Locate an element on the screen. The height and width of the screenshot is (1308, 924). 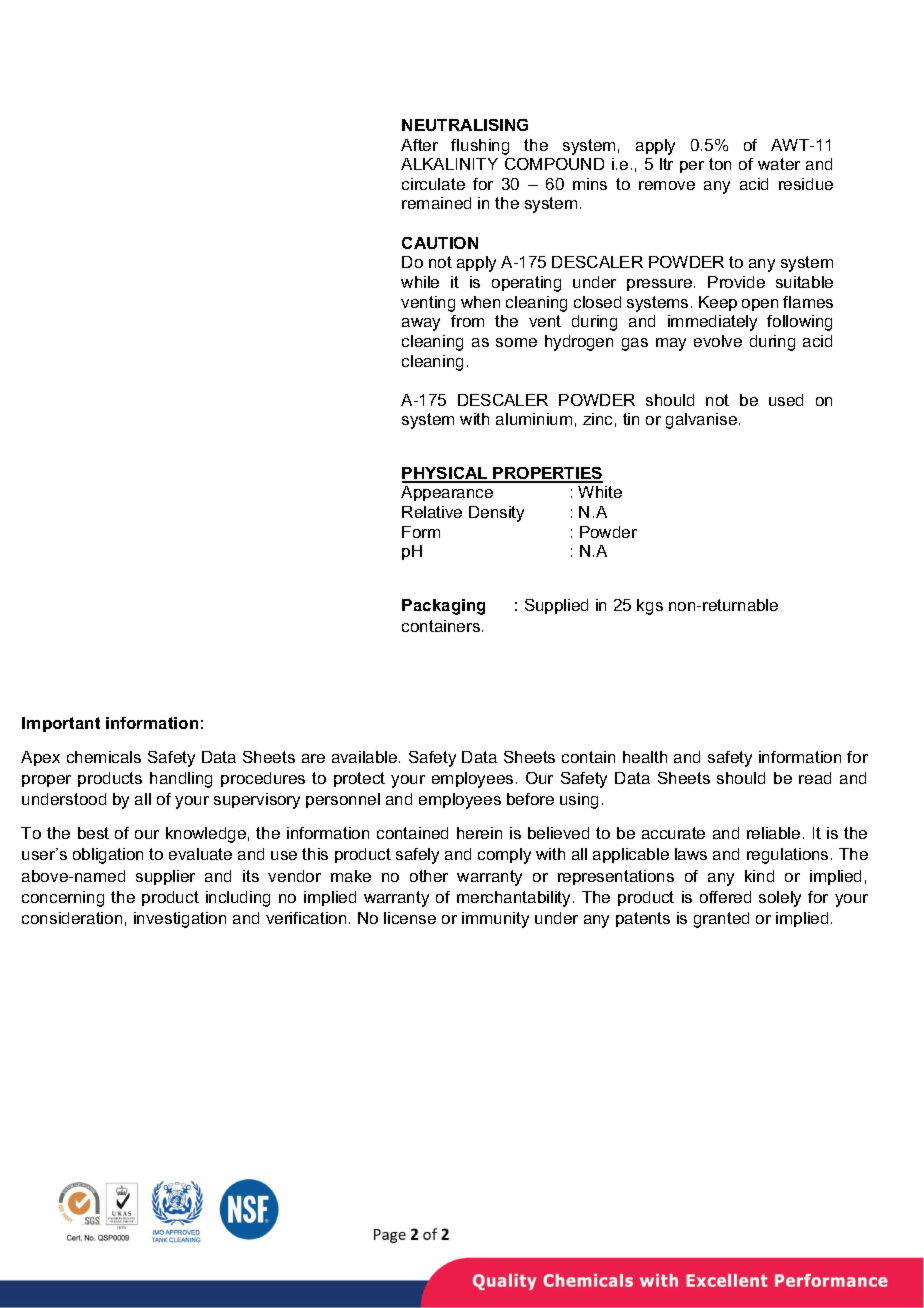
galvanise is located at coordinates (703, 421).
